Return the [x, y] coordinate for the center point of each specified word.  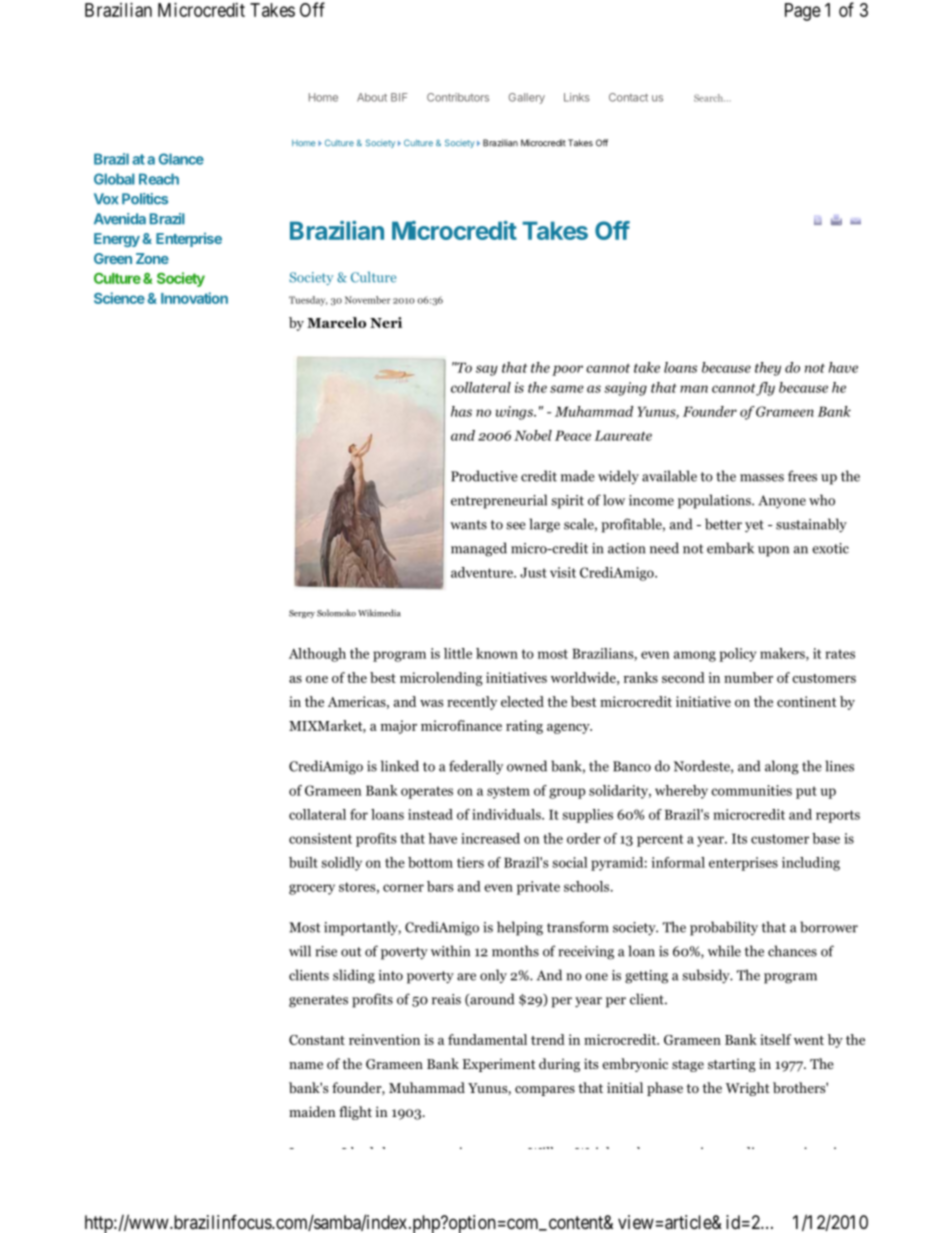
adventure [483, 572]
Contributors [458, 97]
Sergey [302, 614]
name [306, 1065]
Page [803, 12]
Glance [181, 159]
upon [773, 551]
